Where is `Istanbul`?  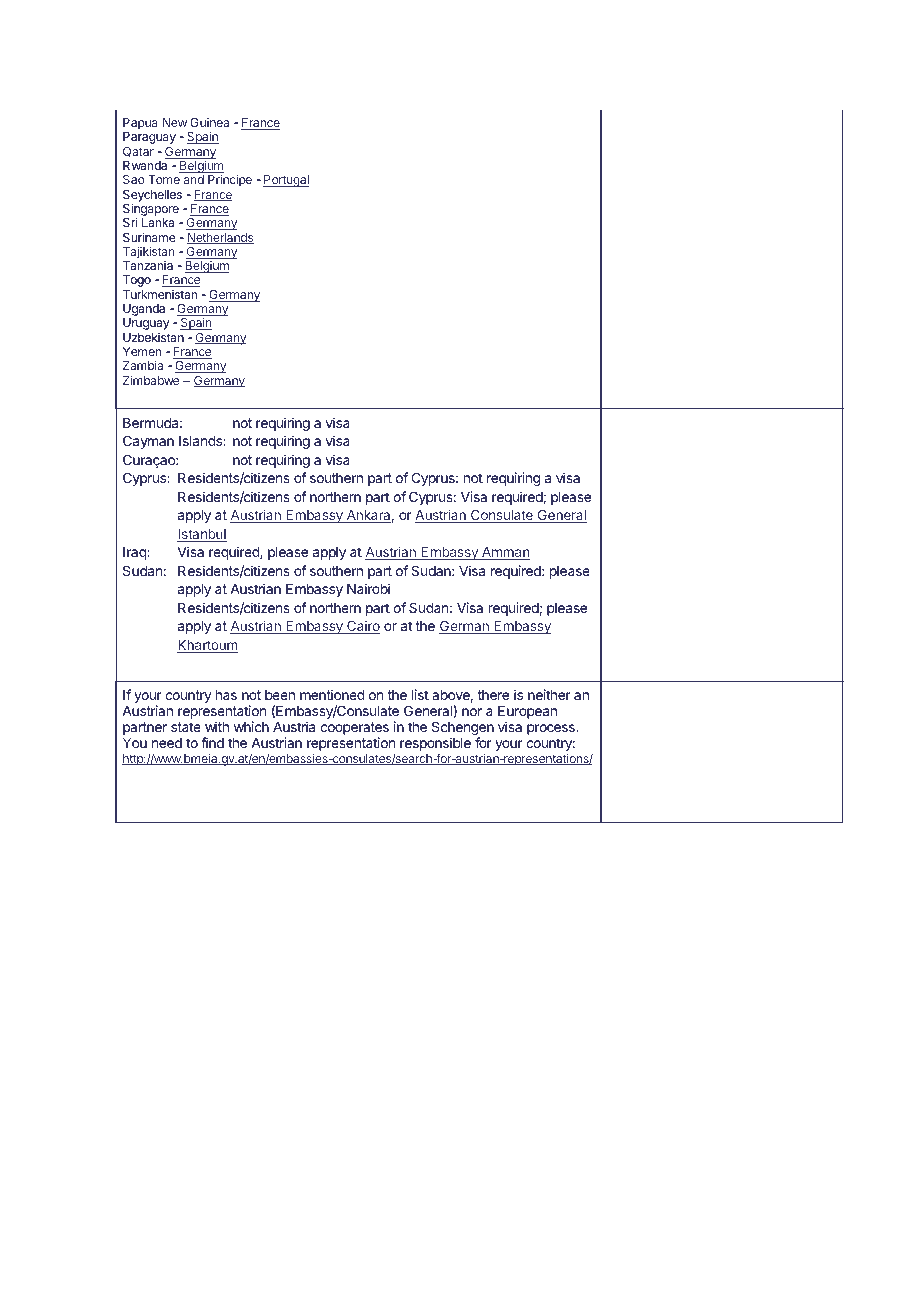
Istanbul is located at coordinates (202, 535).
